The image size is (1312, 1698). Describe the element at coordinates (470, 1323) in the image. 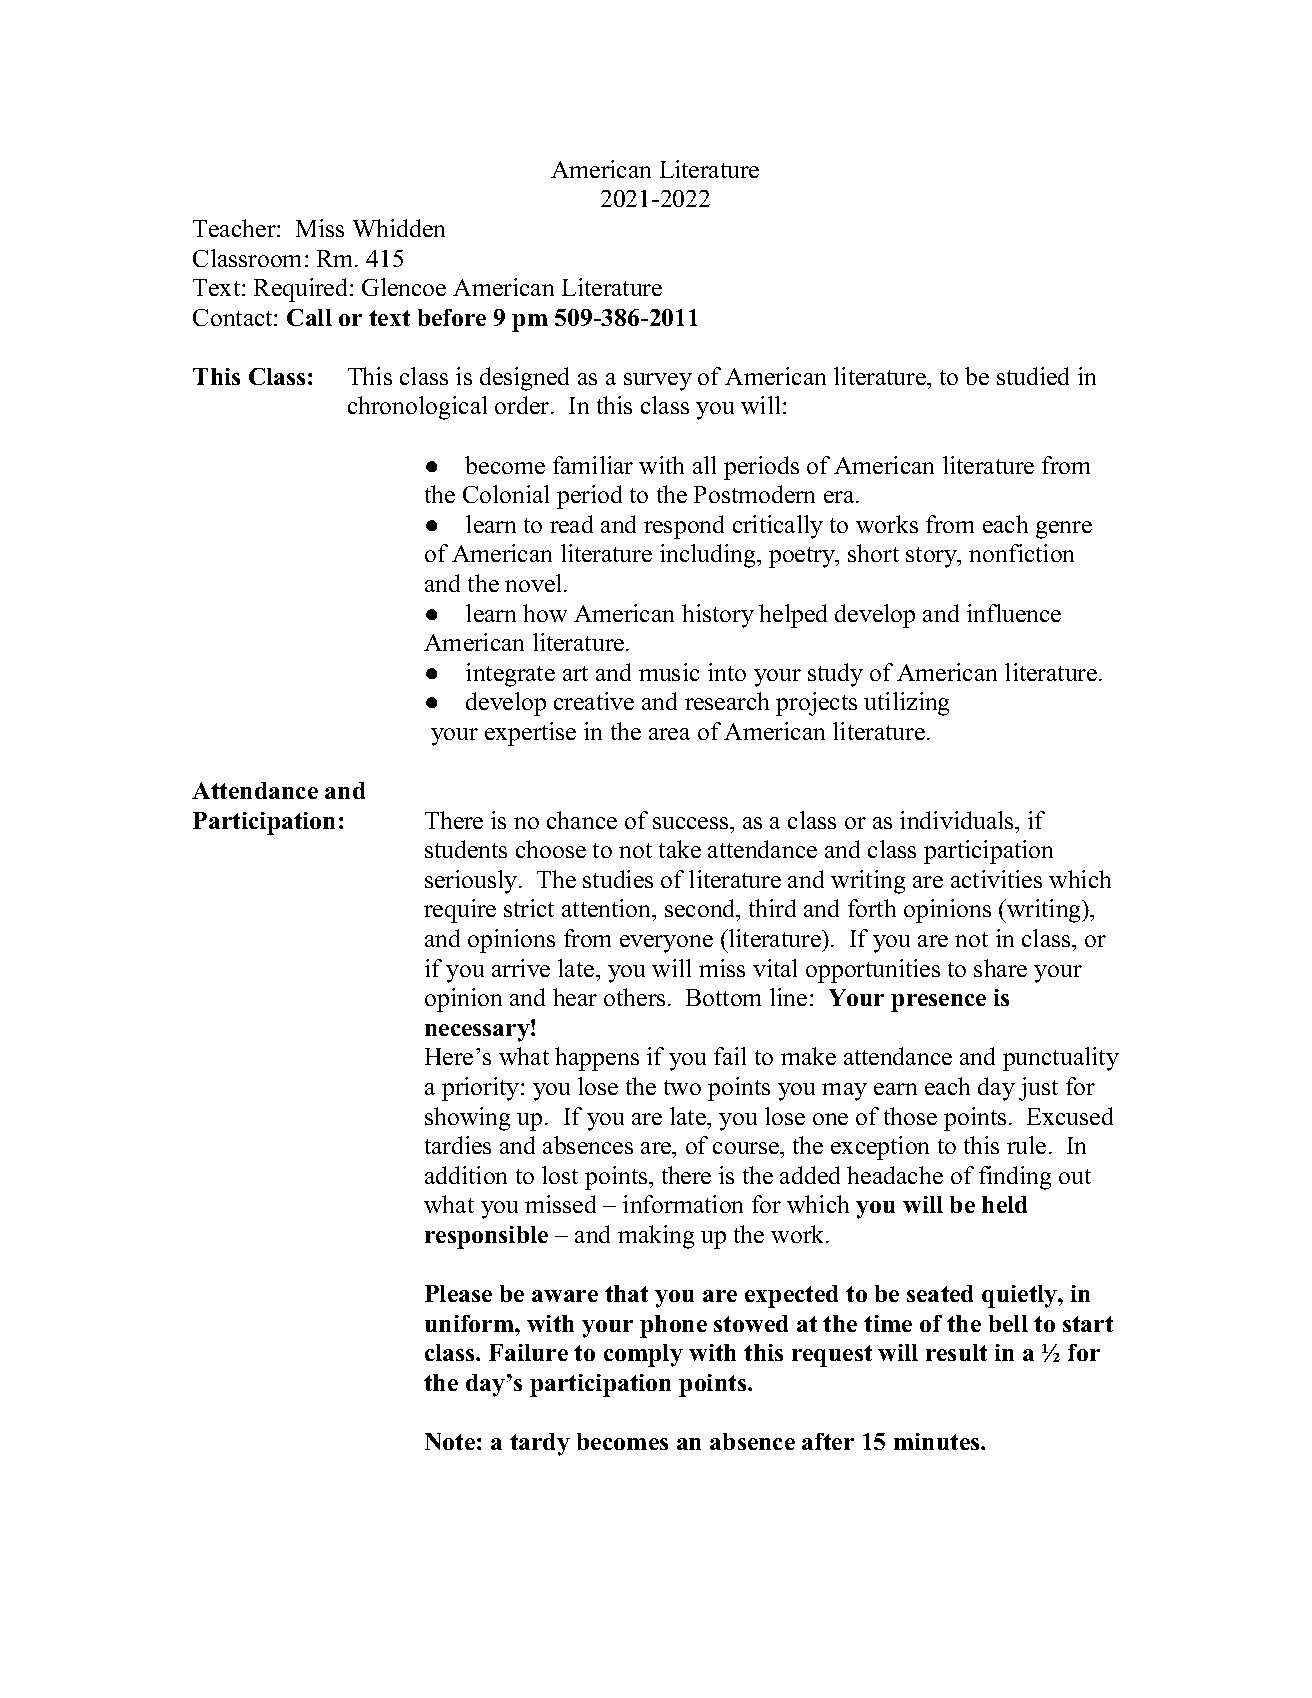

I see `uniform` at that location.
